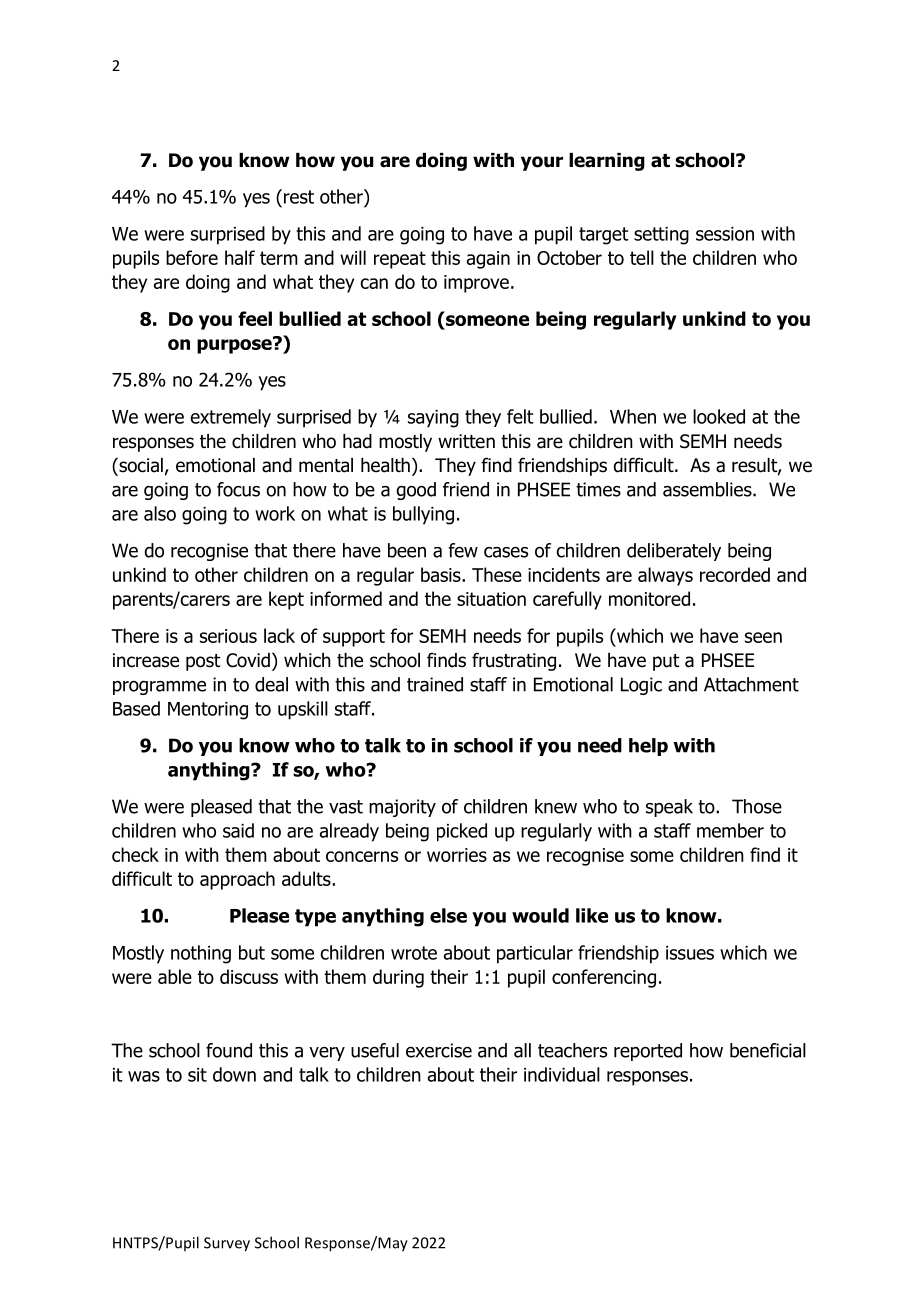 The width and height of the screenshot is (924, 1308). I want to click on Survey, so click(227, 1244).
